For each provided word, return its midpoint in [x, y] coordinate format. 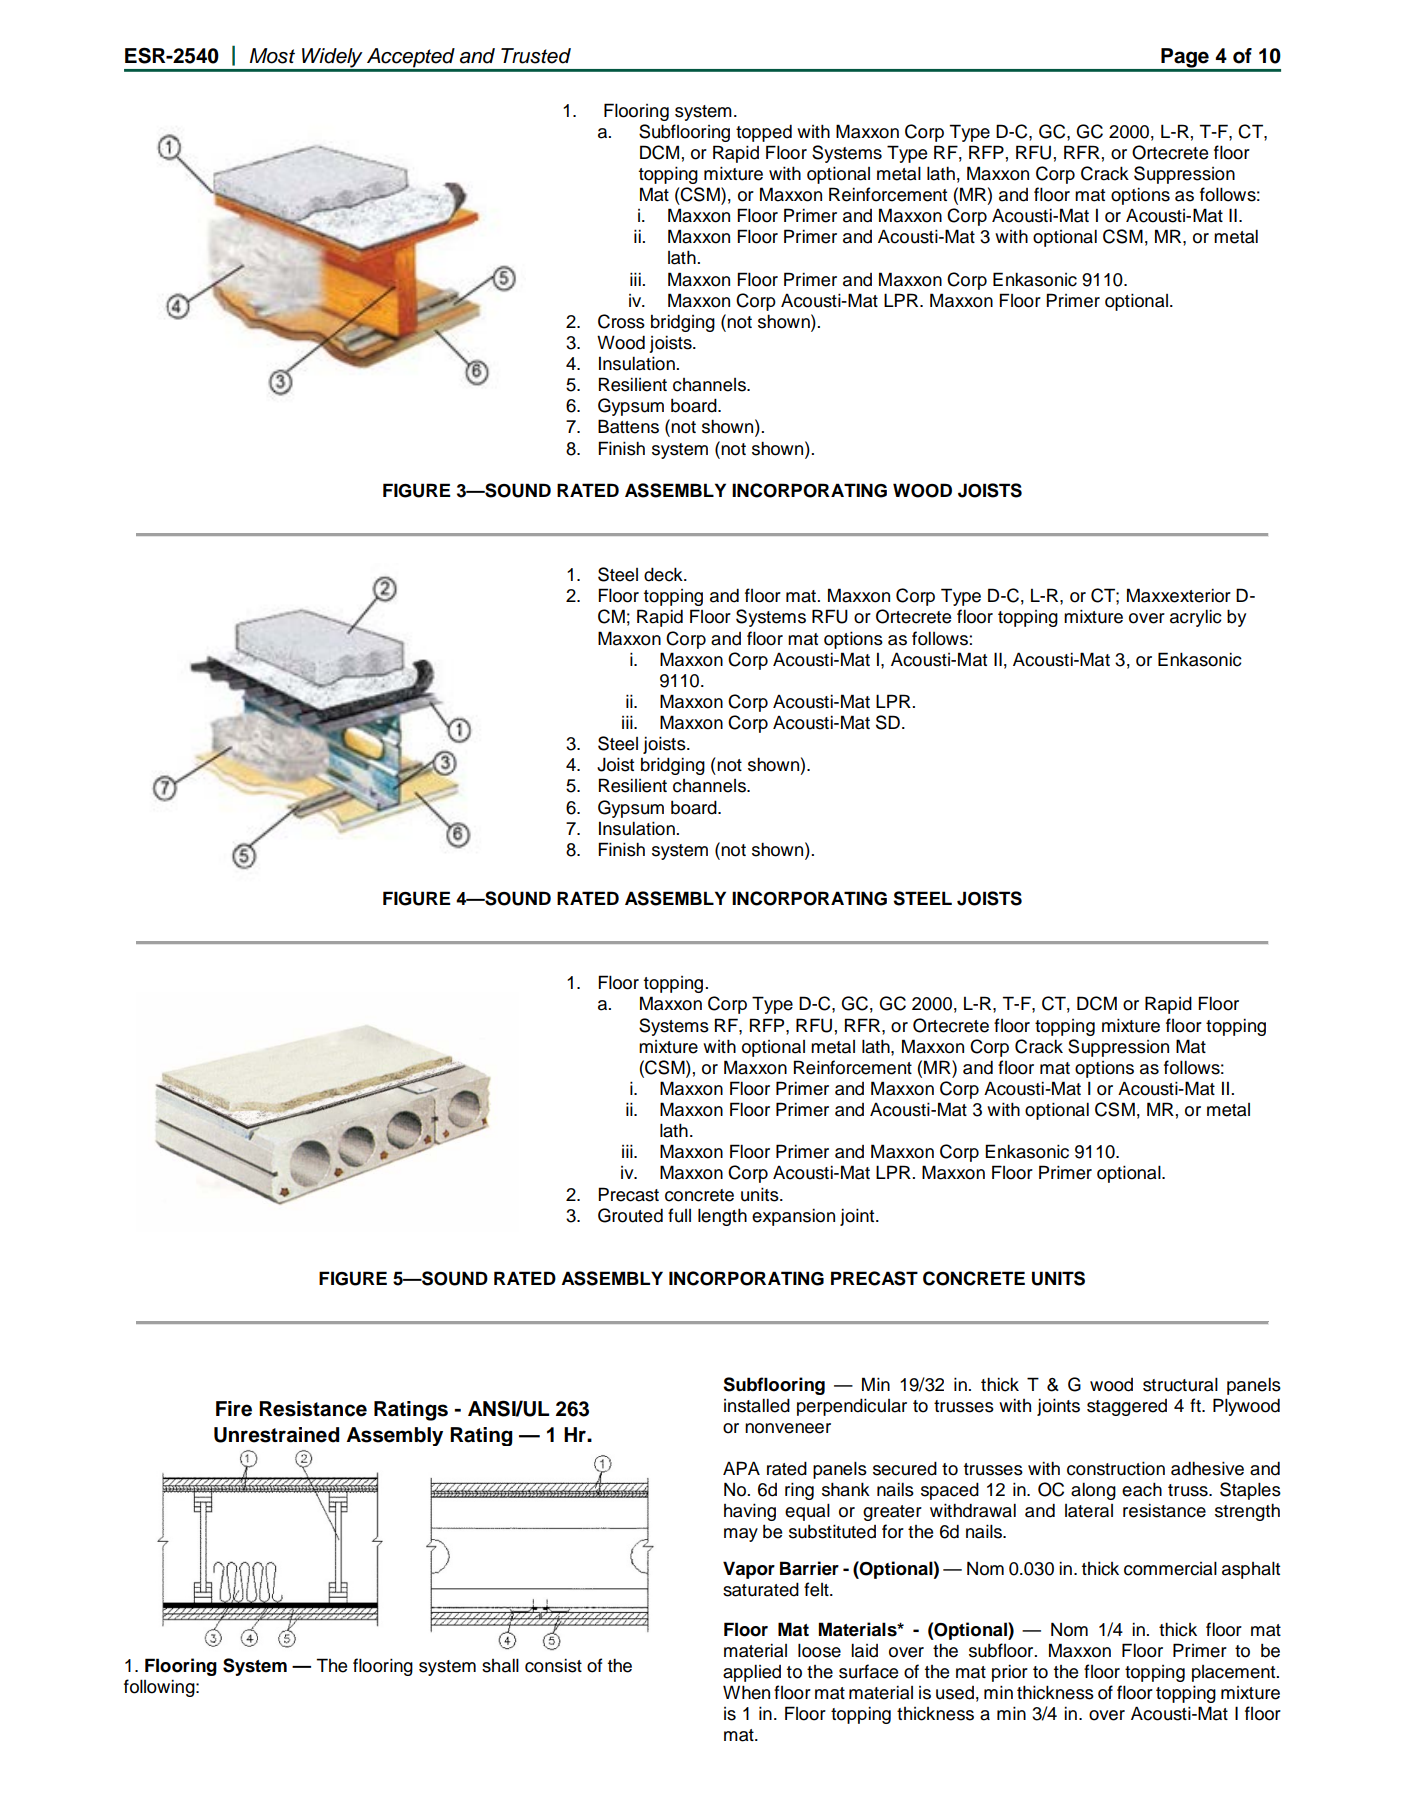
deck [664, 574]
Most [272, 56]
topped [764, 133]
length [722, 1217]
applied [752, 1673]
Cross [621, 321]
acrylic [1196, 618]
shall [500, 1665]
